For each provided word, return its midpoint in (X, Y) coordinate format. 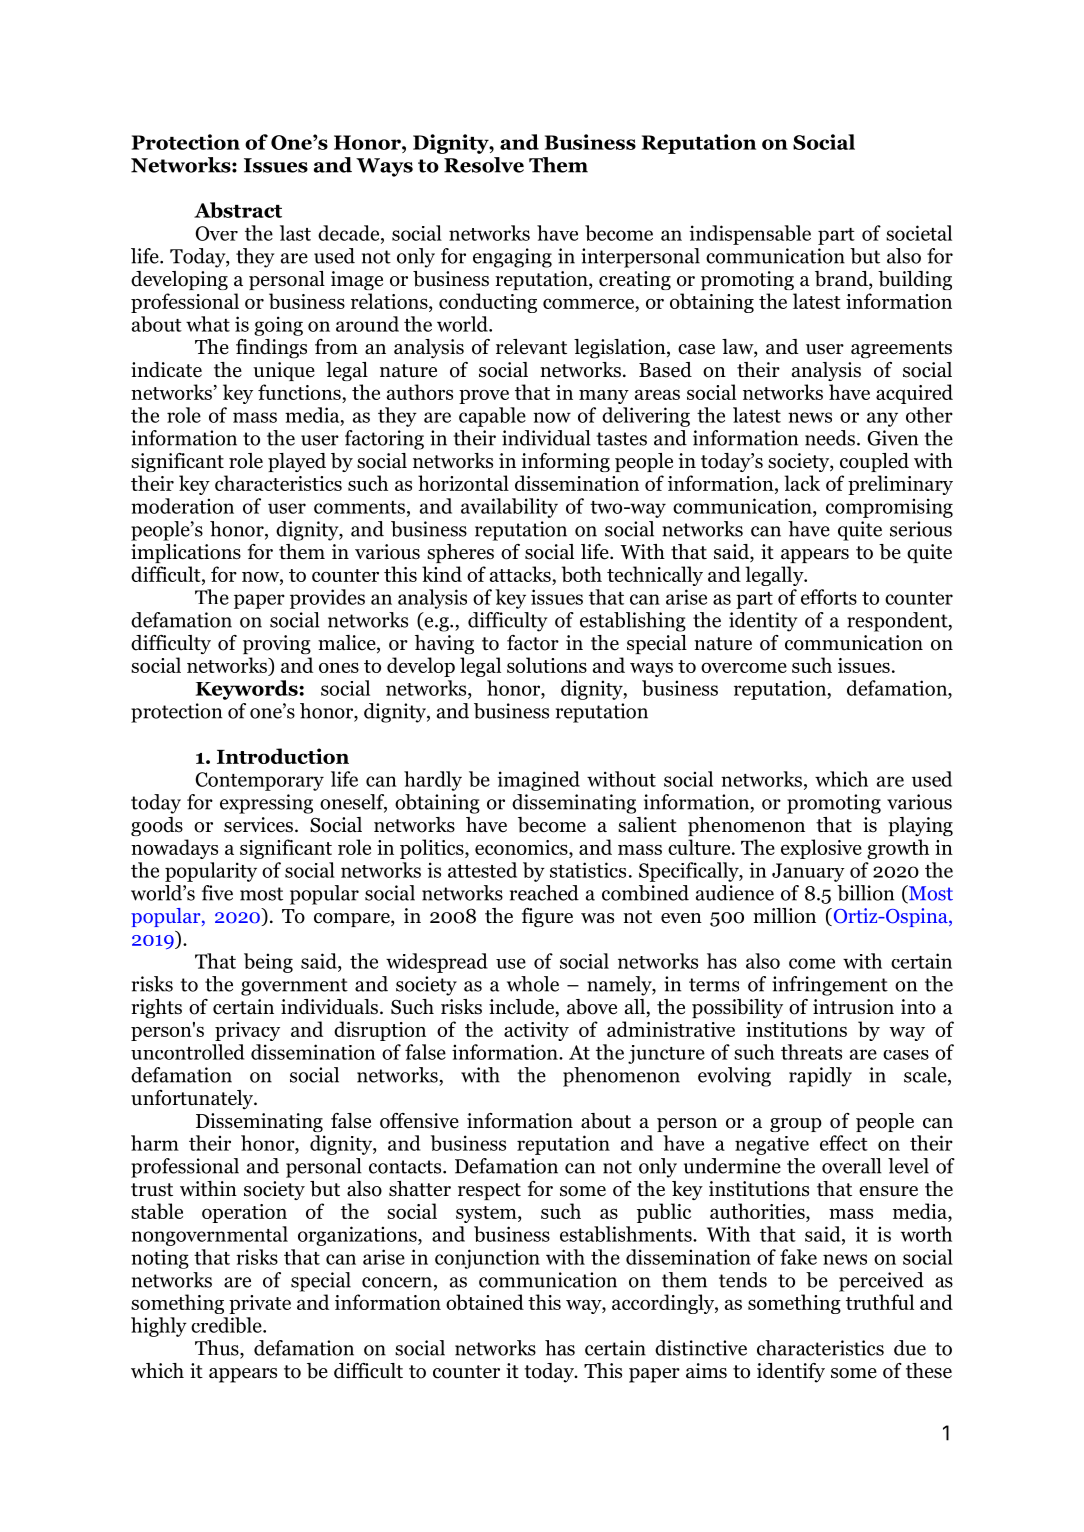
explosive (821, 849)
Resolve (484, 165)
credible (227, 1325)
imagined (538, 781)
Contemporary (259, 781)
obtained (485, 1302)
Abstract (238, 210)
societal (919, 233)
